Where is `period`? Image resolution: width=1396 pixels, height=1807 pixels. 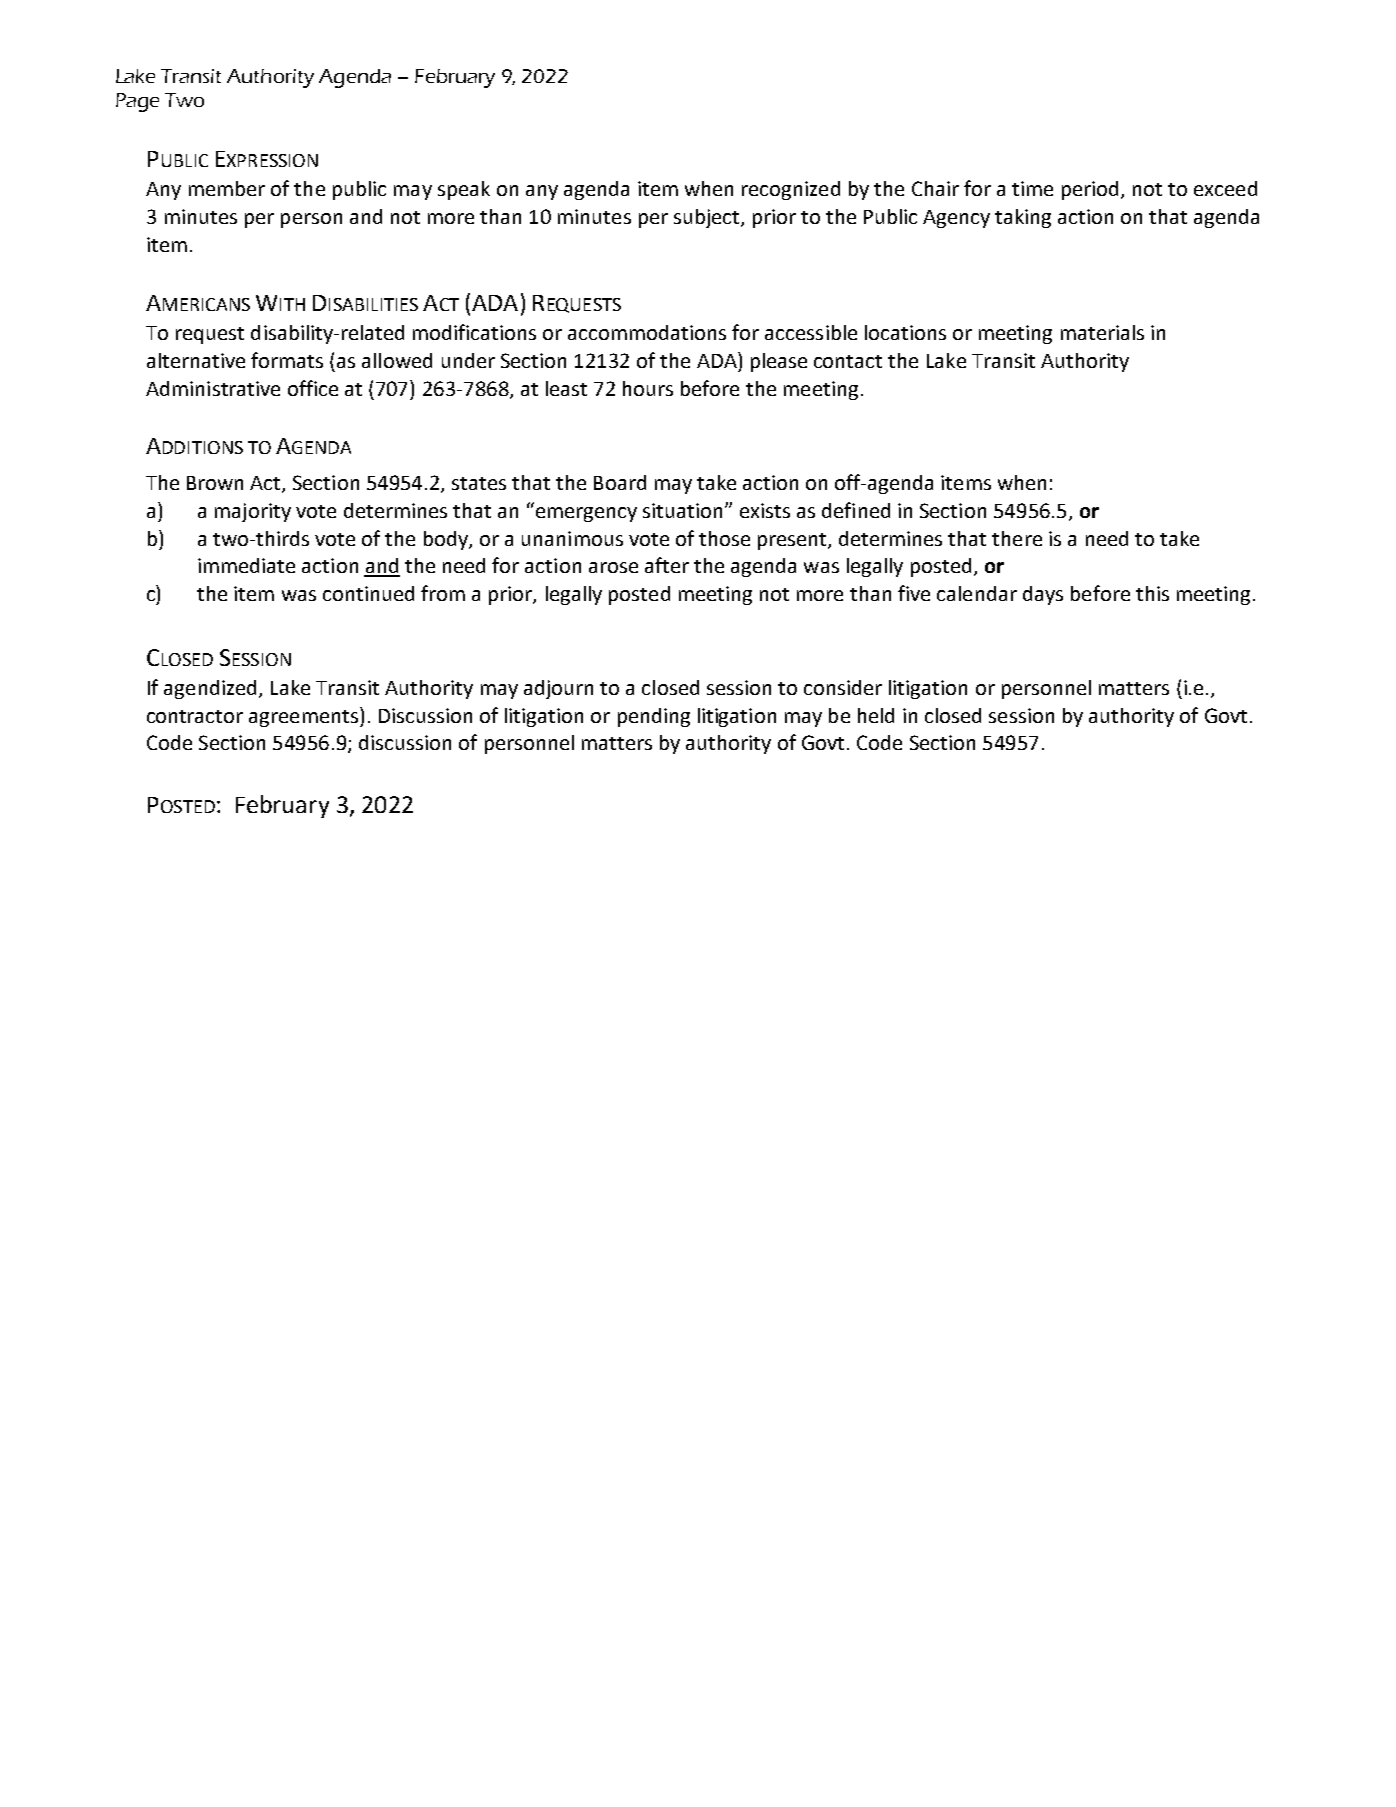 period is located at coordinates (1090, 190).
